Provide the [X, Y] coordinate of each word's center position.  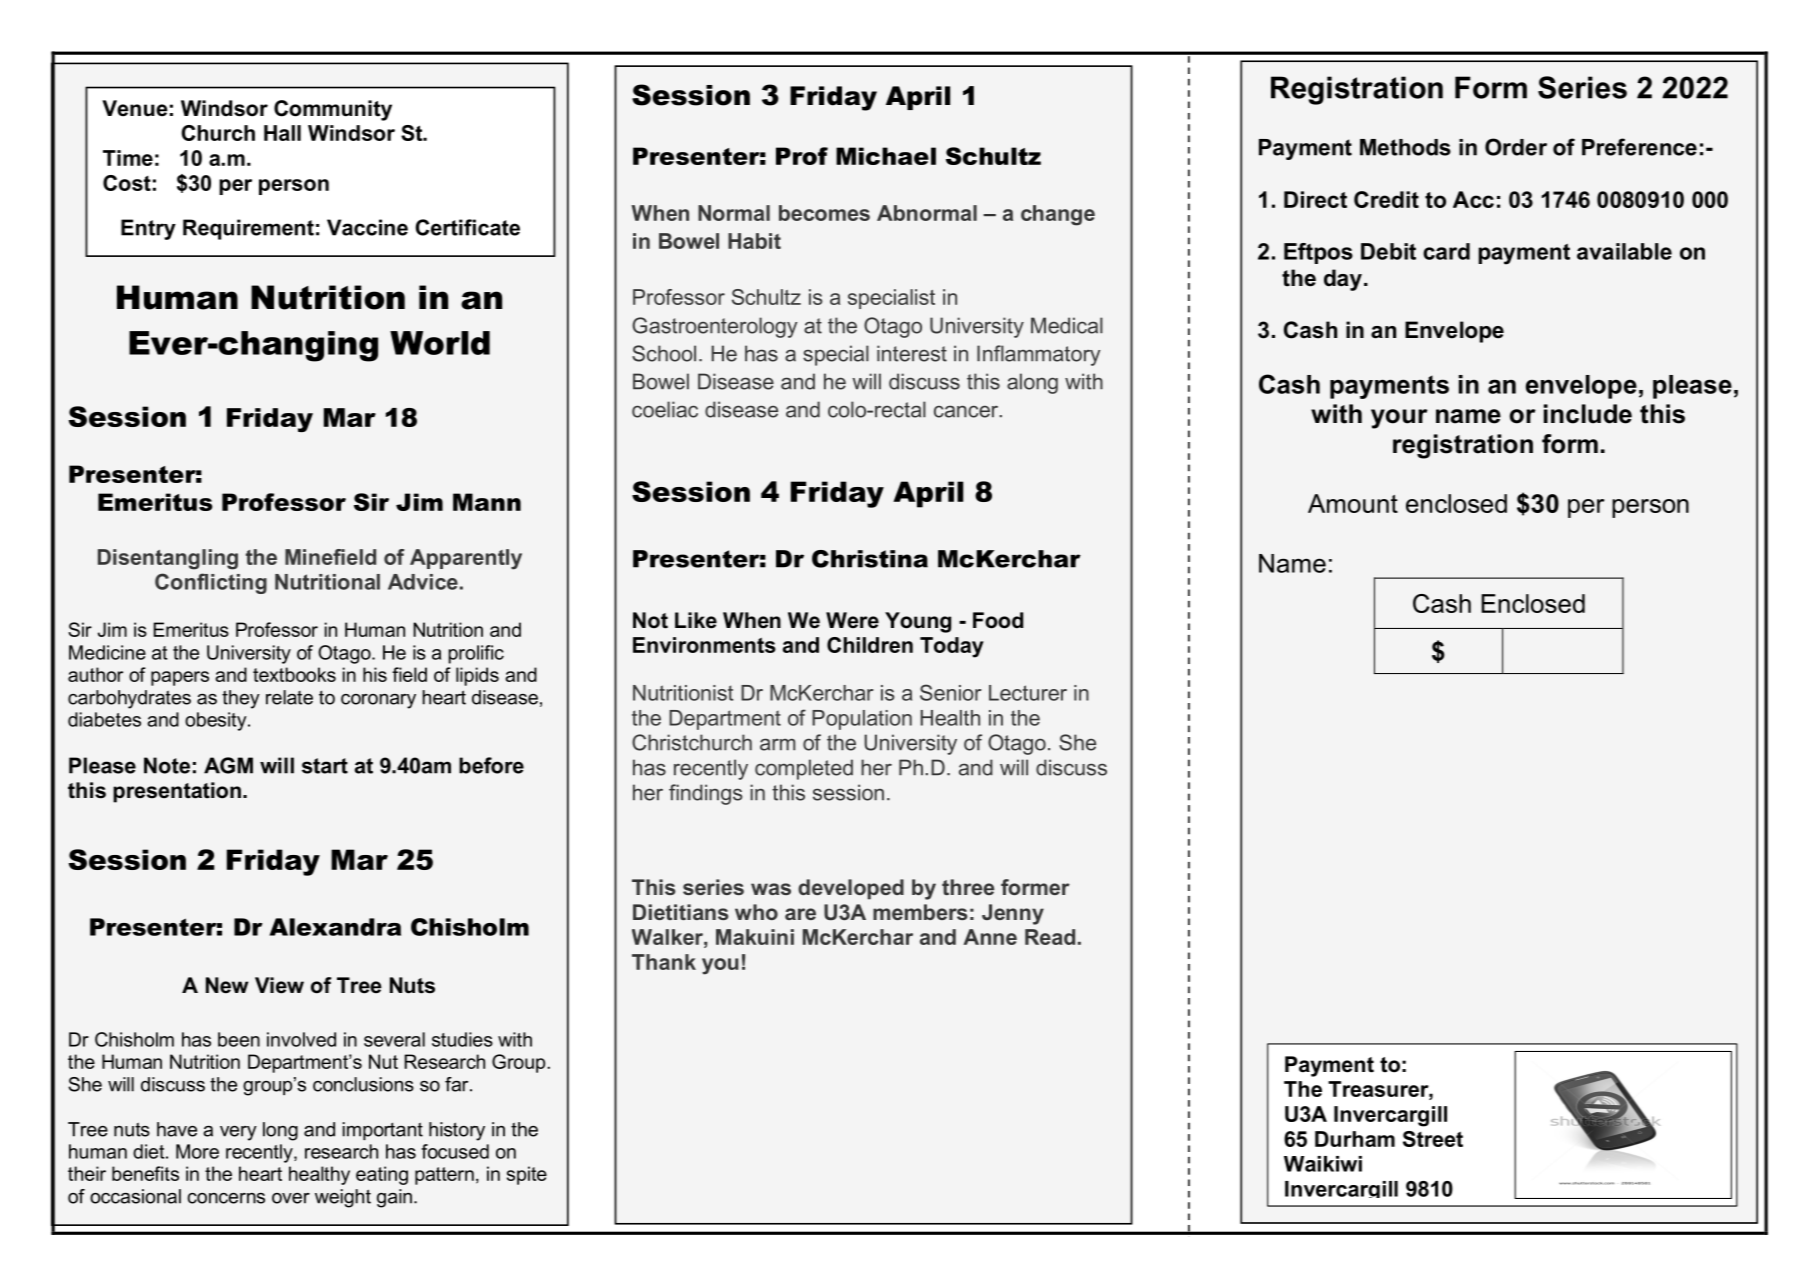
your [1399, 419]
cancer [967, 411]
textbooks [294, 674]
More [197, 1151]
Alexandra [335, 927]
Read [1050, 937]
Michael [886, 156]
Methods [1405, 147]
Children [870, 645]
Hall [282, 133]
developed [851, 889]
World [440, 343]
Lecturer [1028, 693]
